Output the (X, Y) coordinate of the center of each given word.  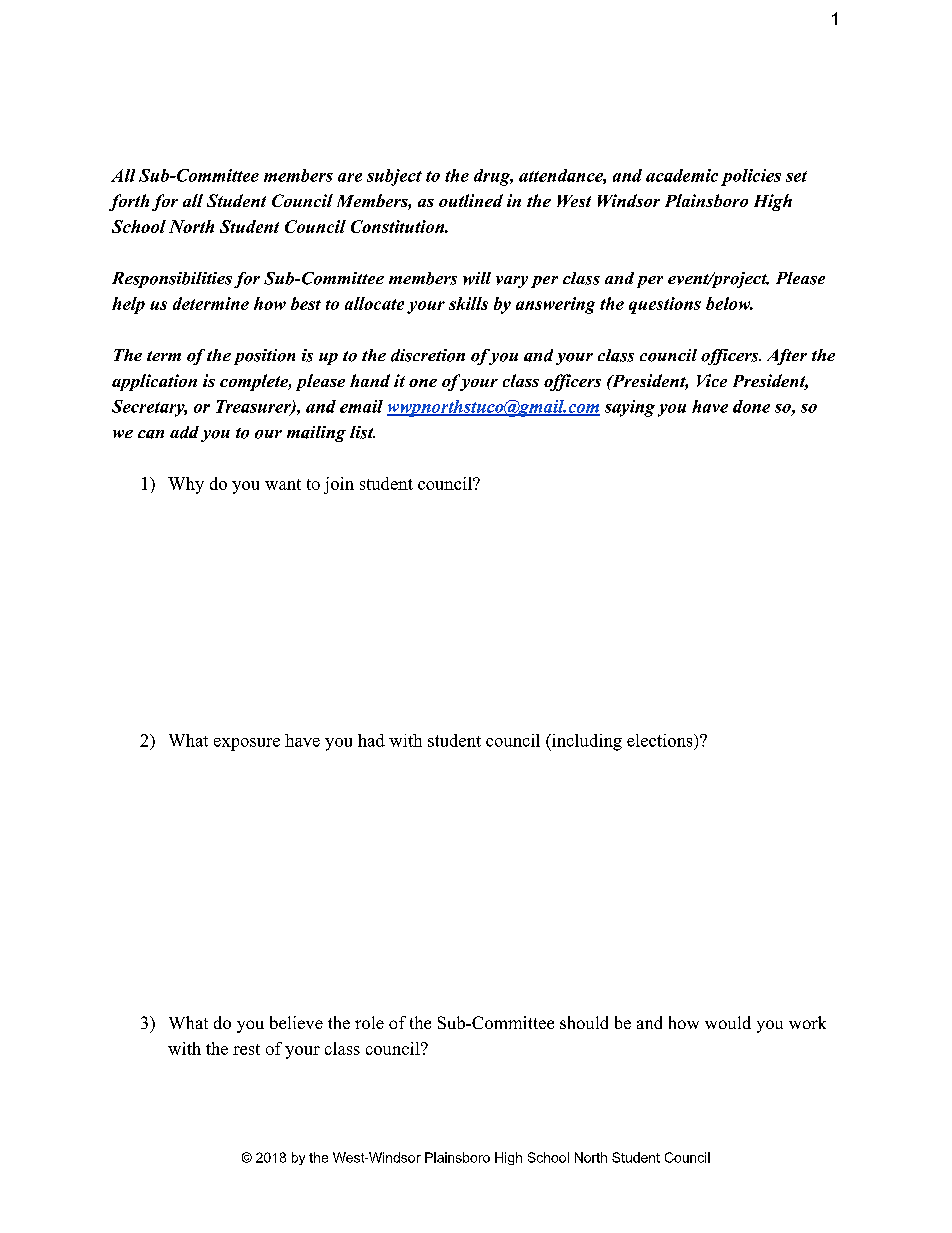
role (369, 1022)
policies (751, 177)
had (371, 740)
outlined (471, 200)
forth (129, 202)
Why (186, 485)
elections (661, 740)
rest (246, 1049)
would (728, 1022)
